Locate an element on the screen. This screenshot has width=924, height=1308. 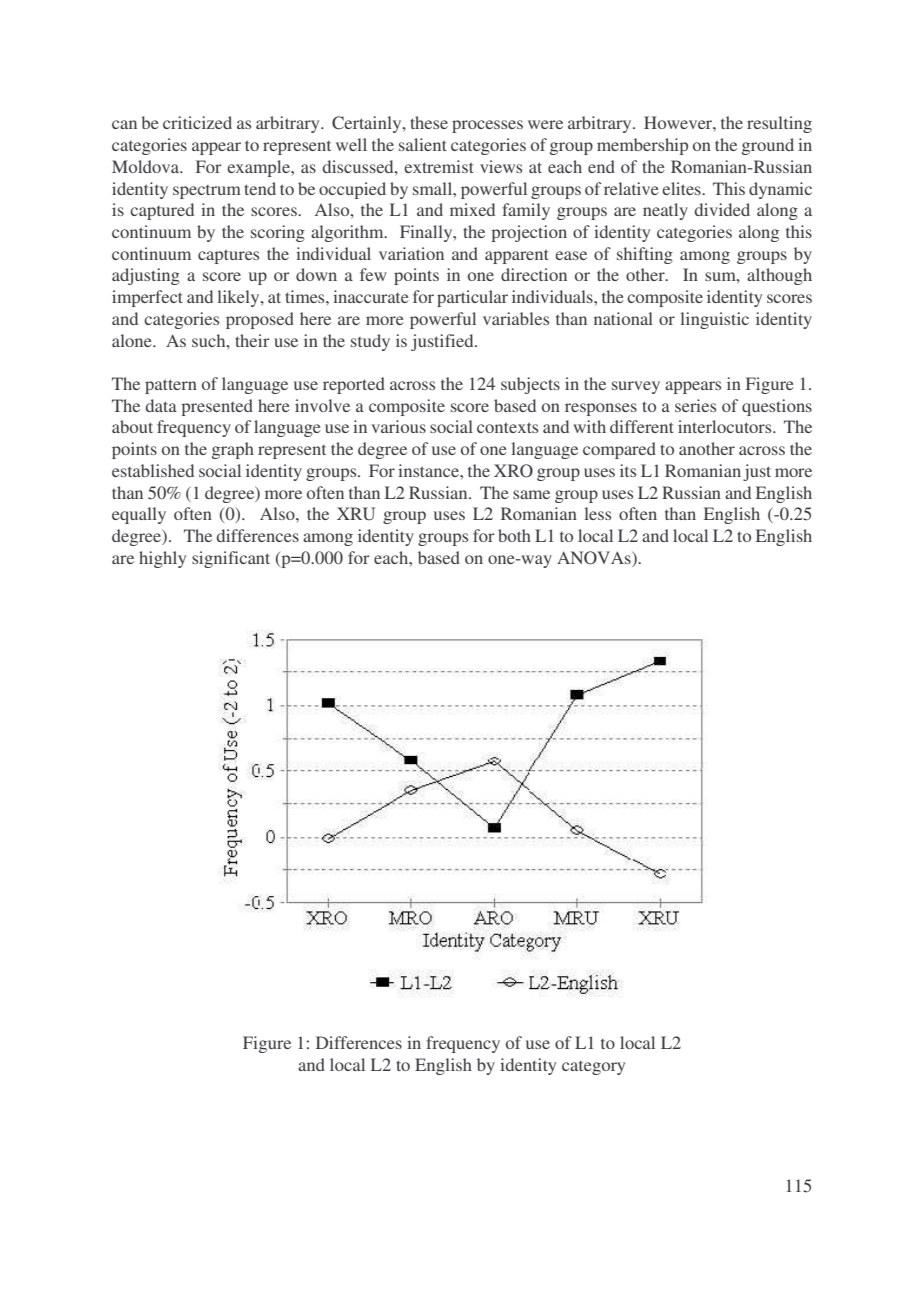
established is located at coordinates (153, 470).
